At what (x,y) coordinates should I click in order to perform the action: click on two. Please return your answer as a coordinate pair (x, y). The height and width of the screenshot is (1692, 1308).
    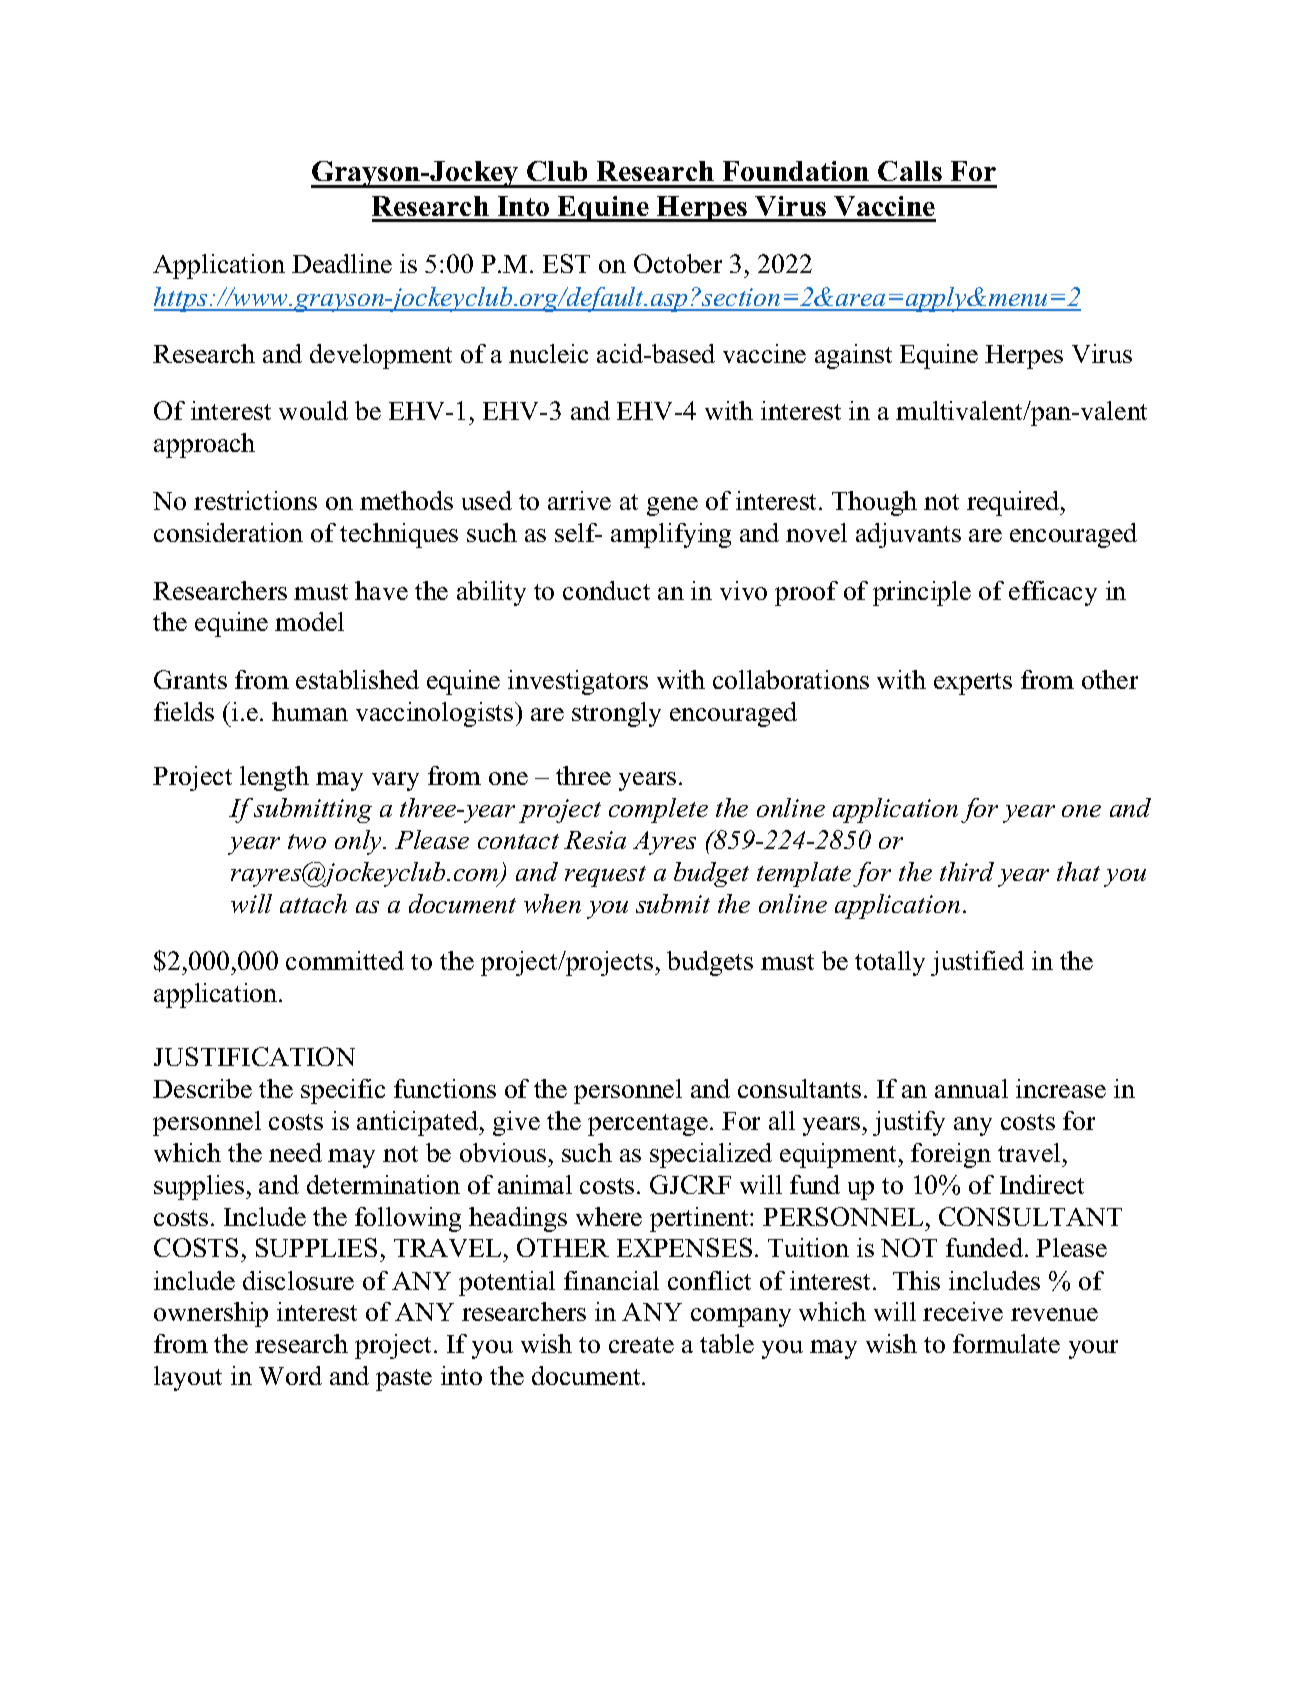
    Looking at the image, I should click on (307, 841).
